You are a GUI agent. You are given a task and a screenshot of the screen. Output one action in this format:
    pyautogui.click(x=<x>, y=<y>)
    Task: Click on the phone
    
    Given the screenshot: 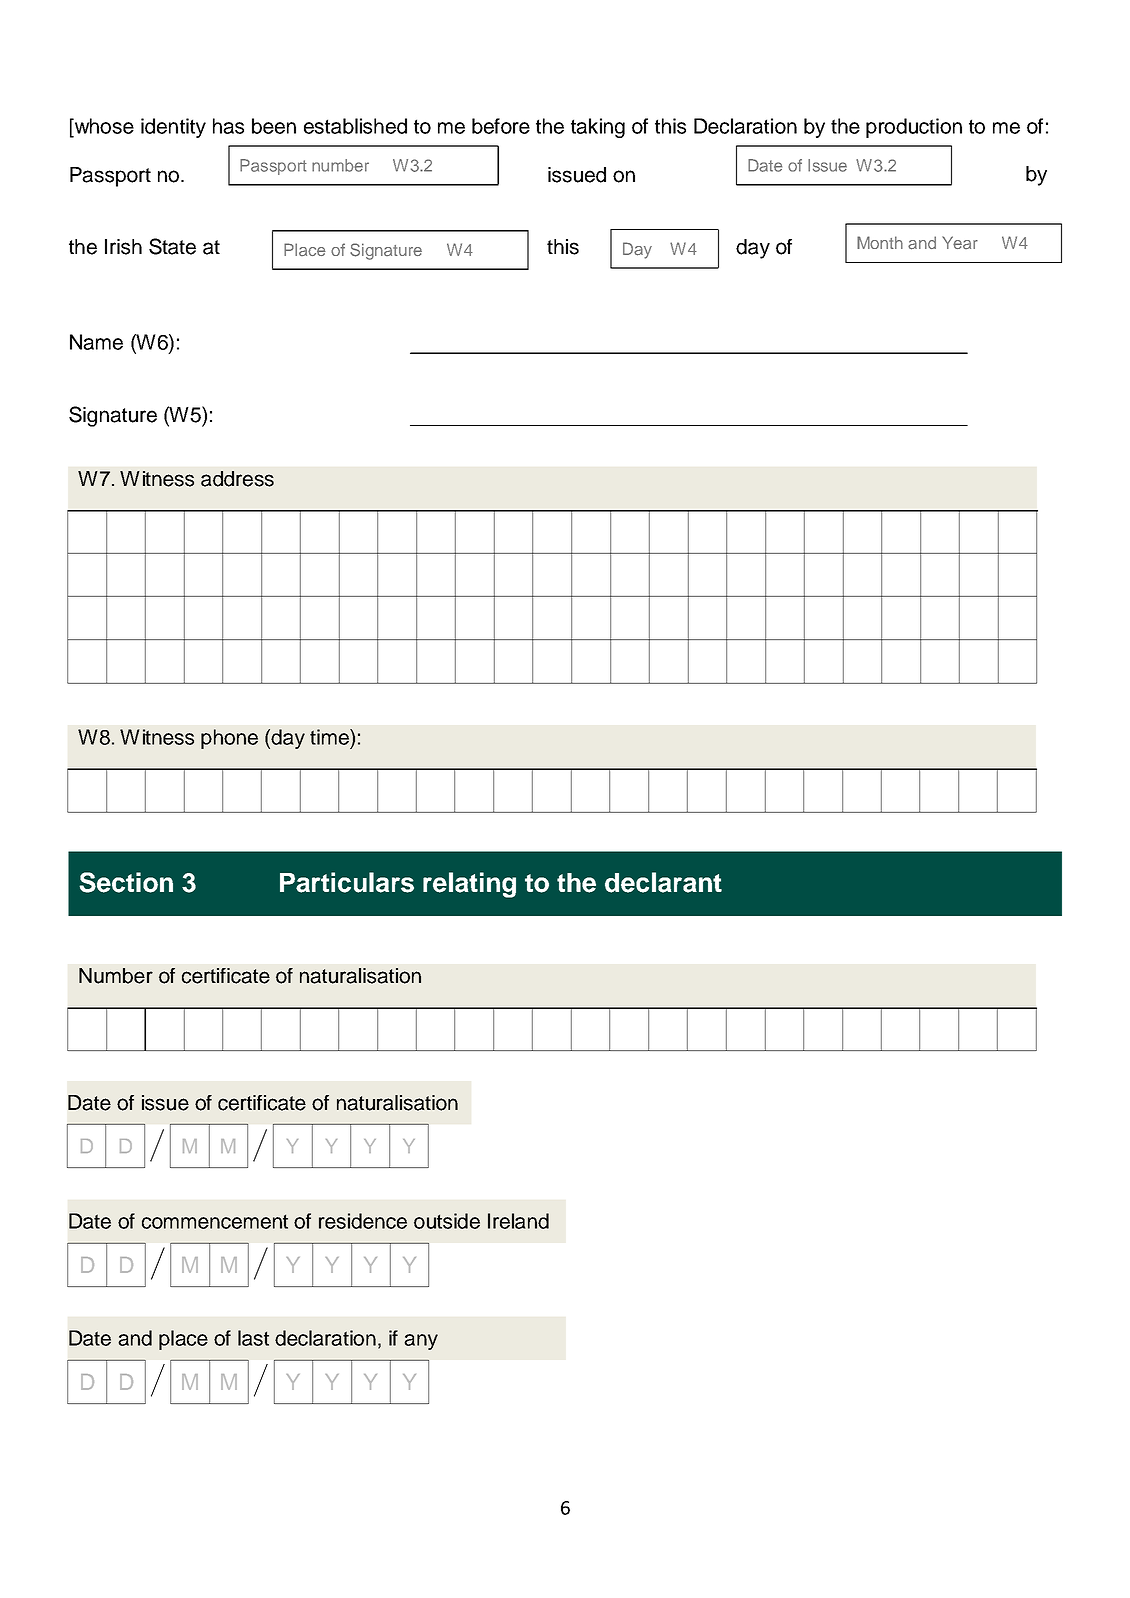 What is the action you would take?
    pyautogui.click(x=229, y=739)
